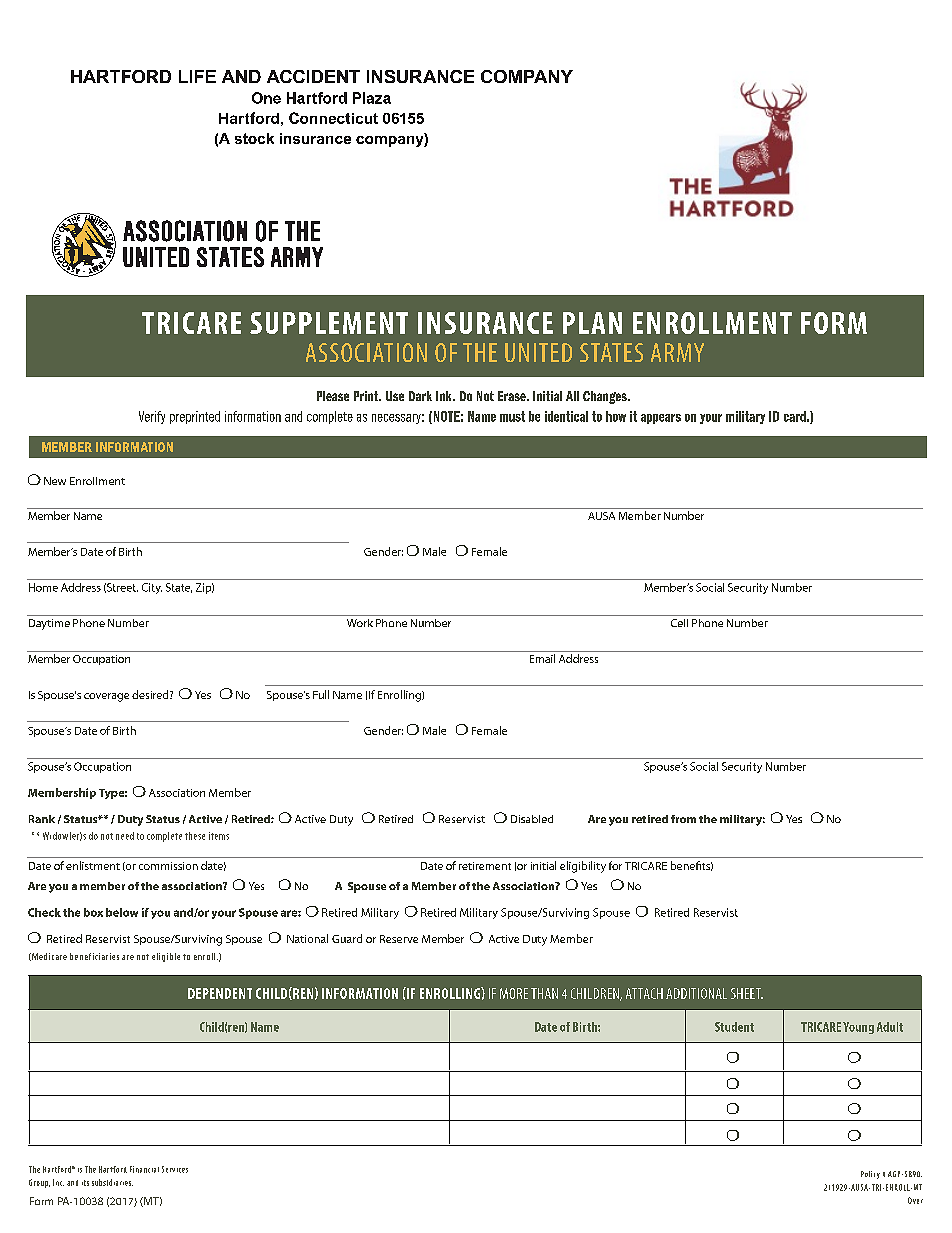 This screenshot has height=1233, width=952. I want to click on Plaza, so click(372, 98).
